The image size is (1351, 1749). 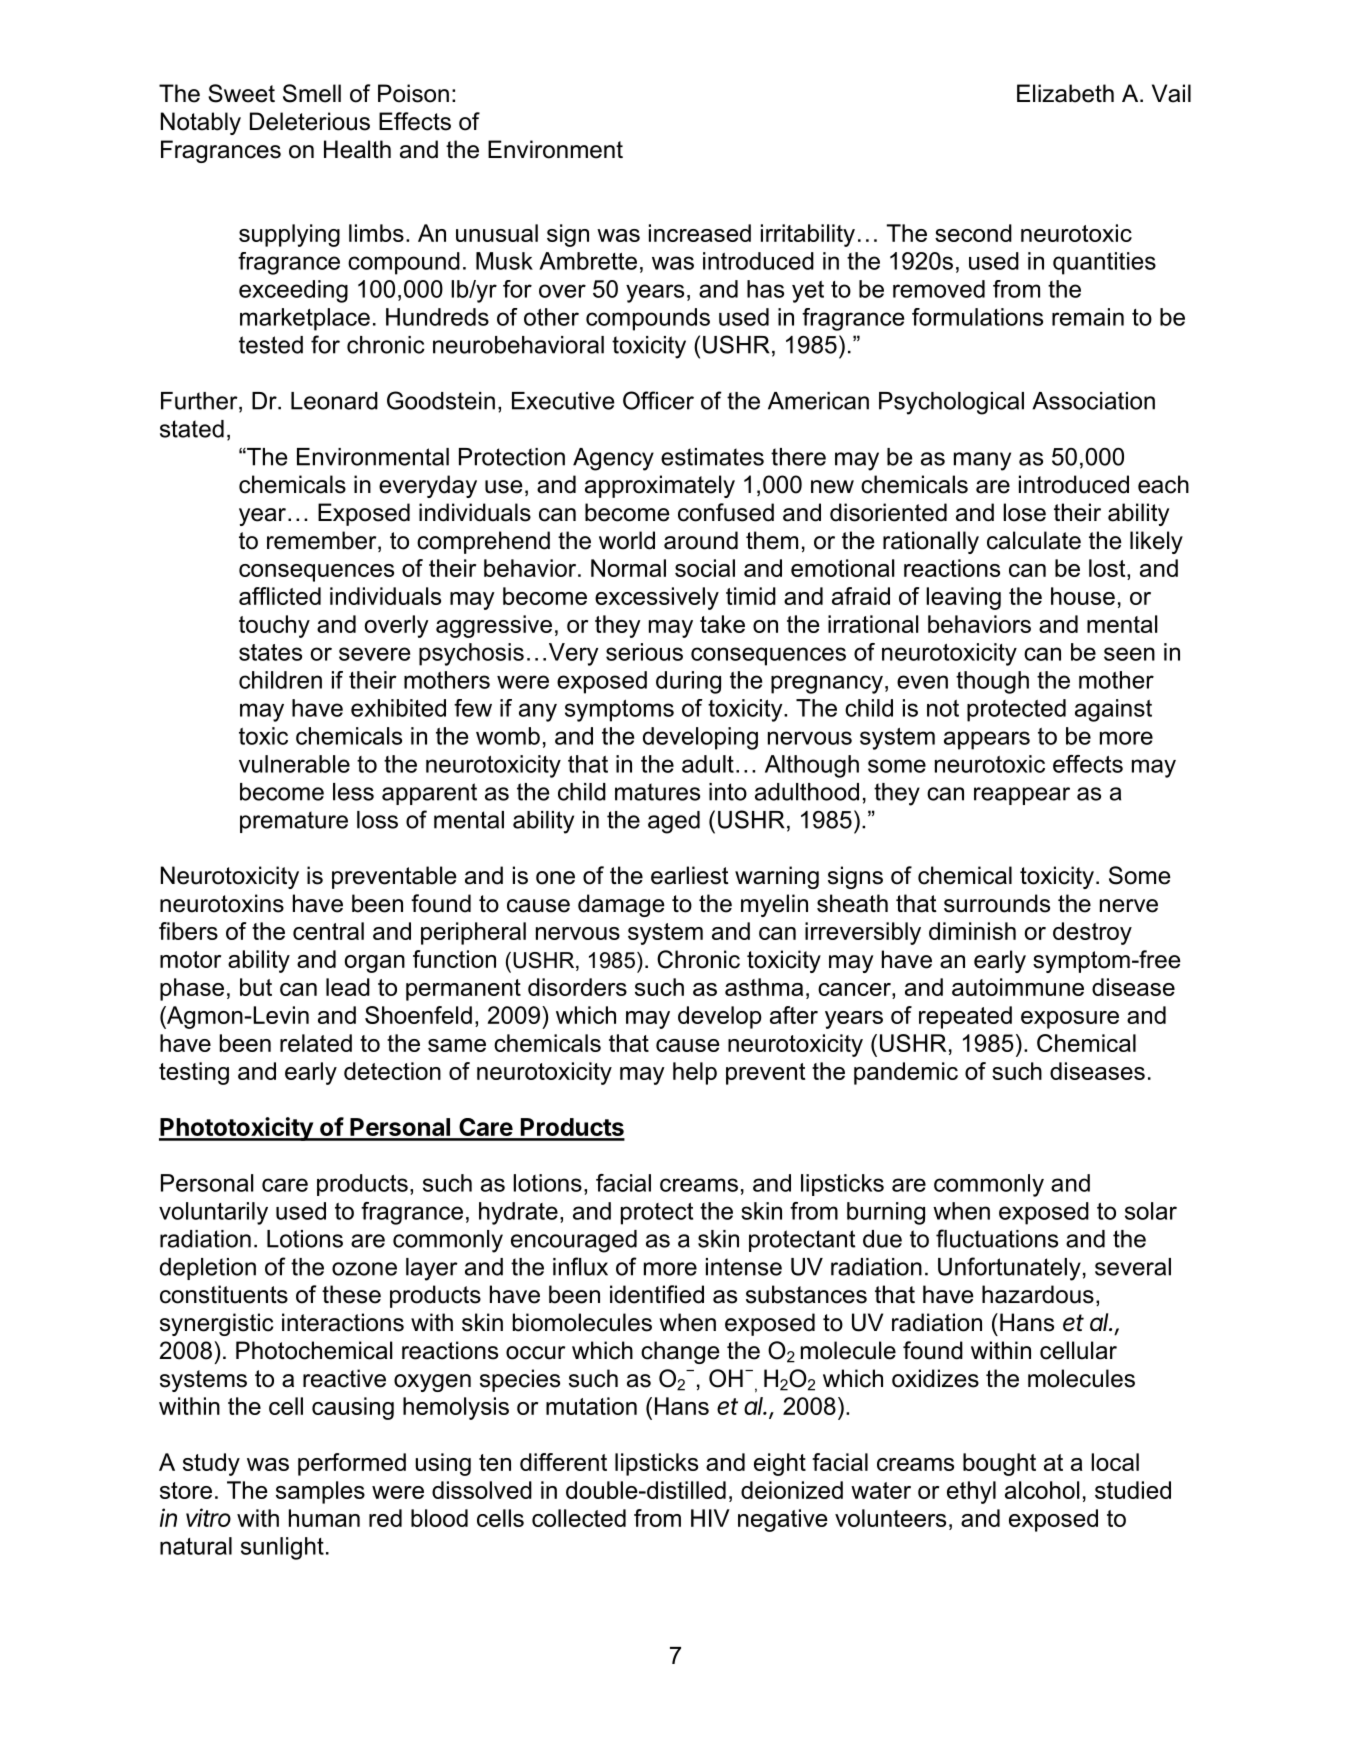 What do you see at coordinates (1065, 93) in the image?
I see `Elizabeth` at bounding box center [1065, 93].
